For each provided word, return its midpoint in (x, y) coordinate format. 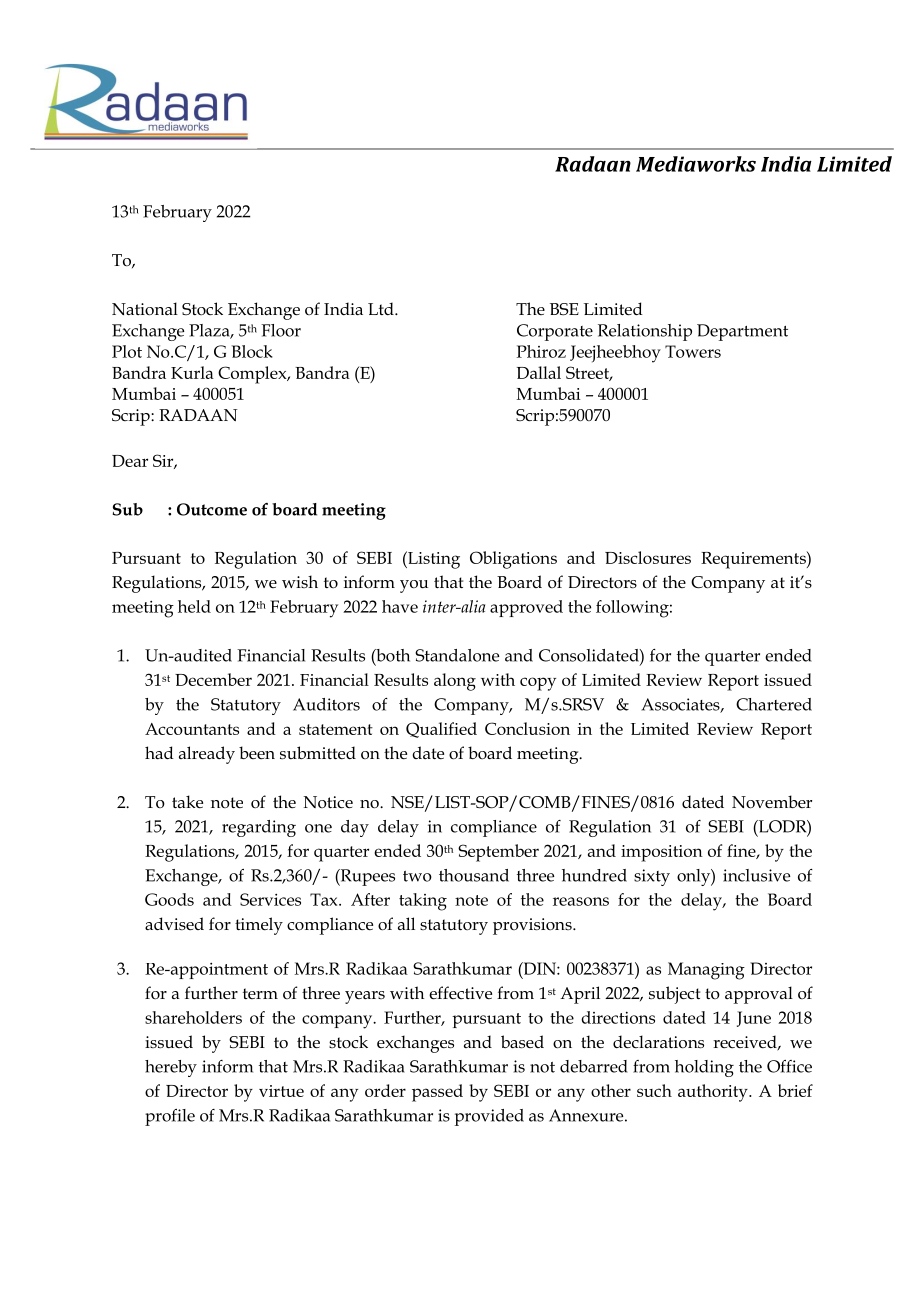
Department (742, 332)
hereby (171, 1068)
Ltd (382, 308)
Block (252, 351)
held (194, 606)
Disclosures (648, 557)
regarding (259, 828)
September (498, 853)
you (414, 586)
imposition (662, 853)
